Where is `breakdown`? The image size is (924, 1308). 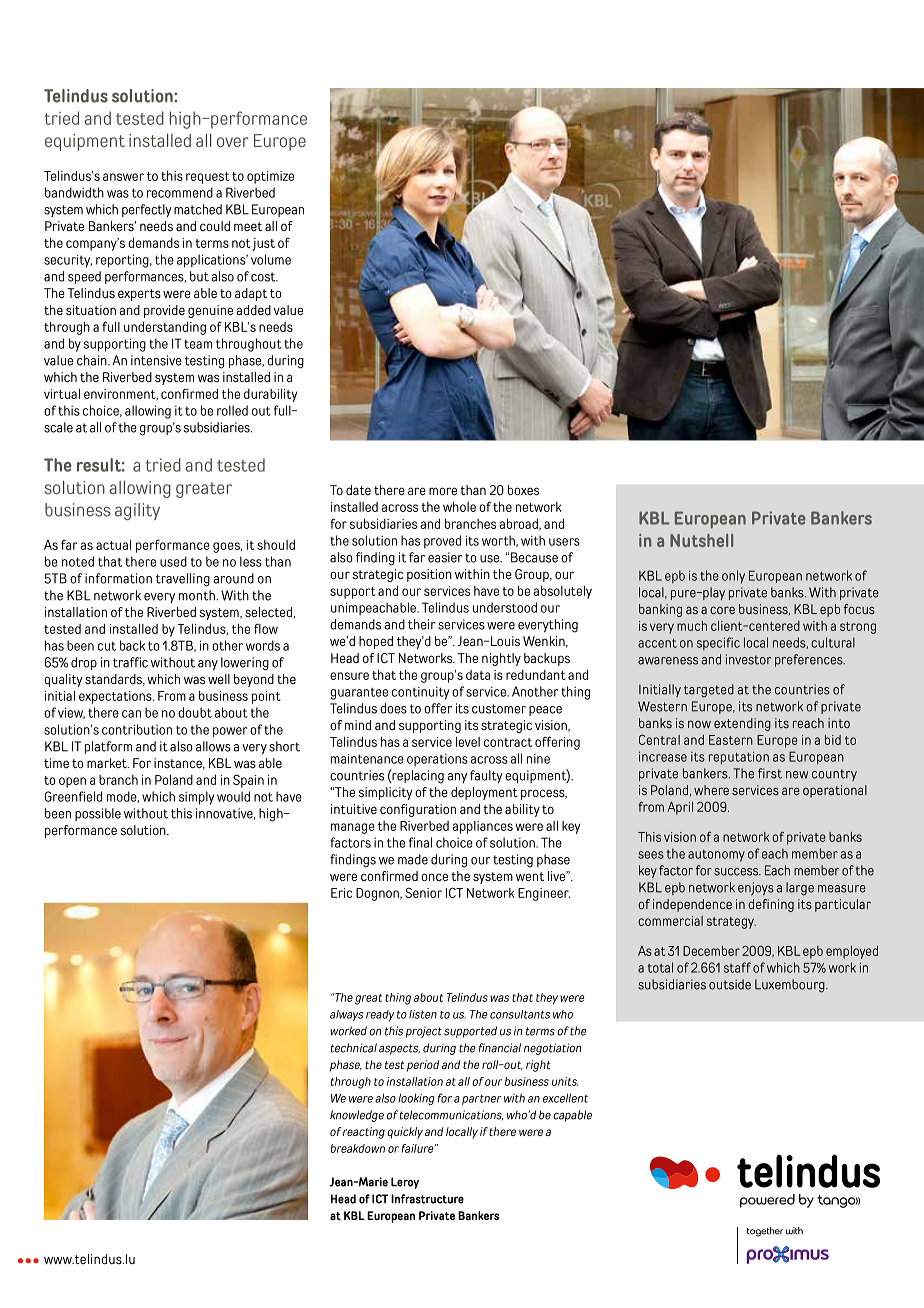 breakdown is located at coordinates (358, 1148).
